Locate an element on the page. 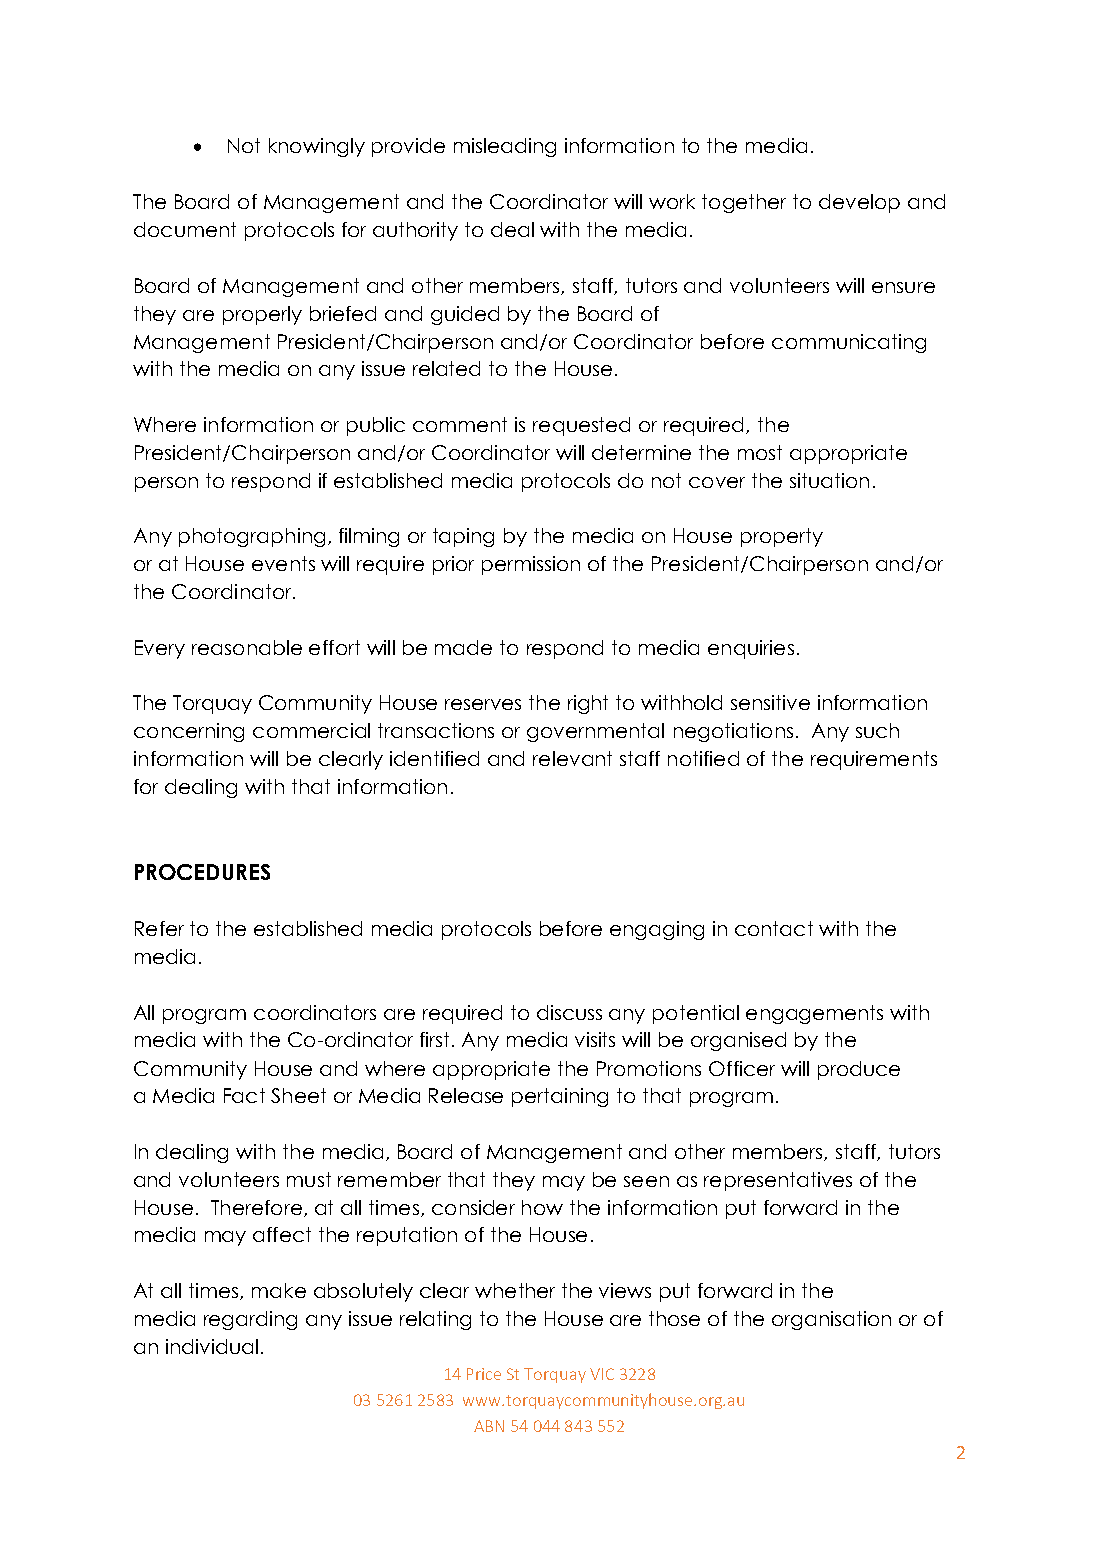 The height and width of the document is (1555, 1099). discuss is located at coordinates (569, 1012).
